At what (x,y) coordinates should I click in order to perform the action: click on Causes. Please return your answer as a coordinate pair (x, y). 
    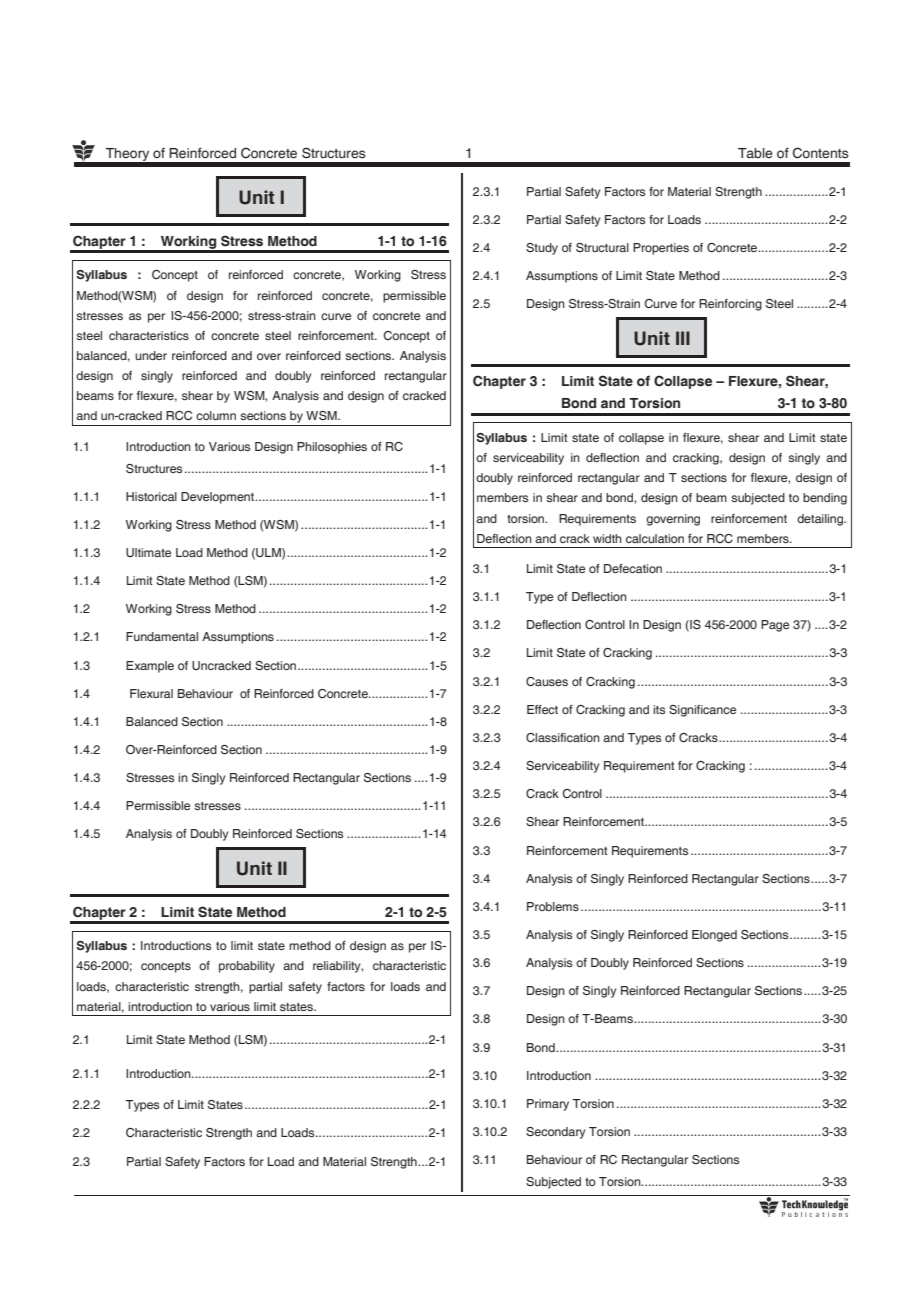
    Looking at the image, I should click on (547, 681).
